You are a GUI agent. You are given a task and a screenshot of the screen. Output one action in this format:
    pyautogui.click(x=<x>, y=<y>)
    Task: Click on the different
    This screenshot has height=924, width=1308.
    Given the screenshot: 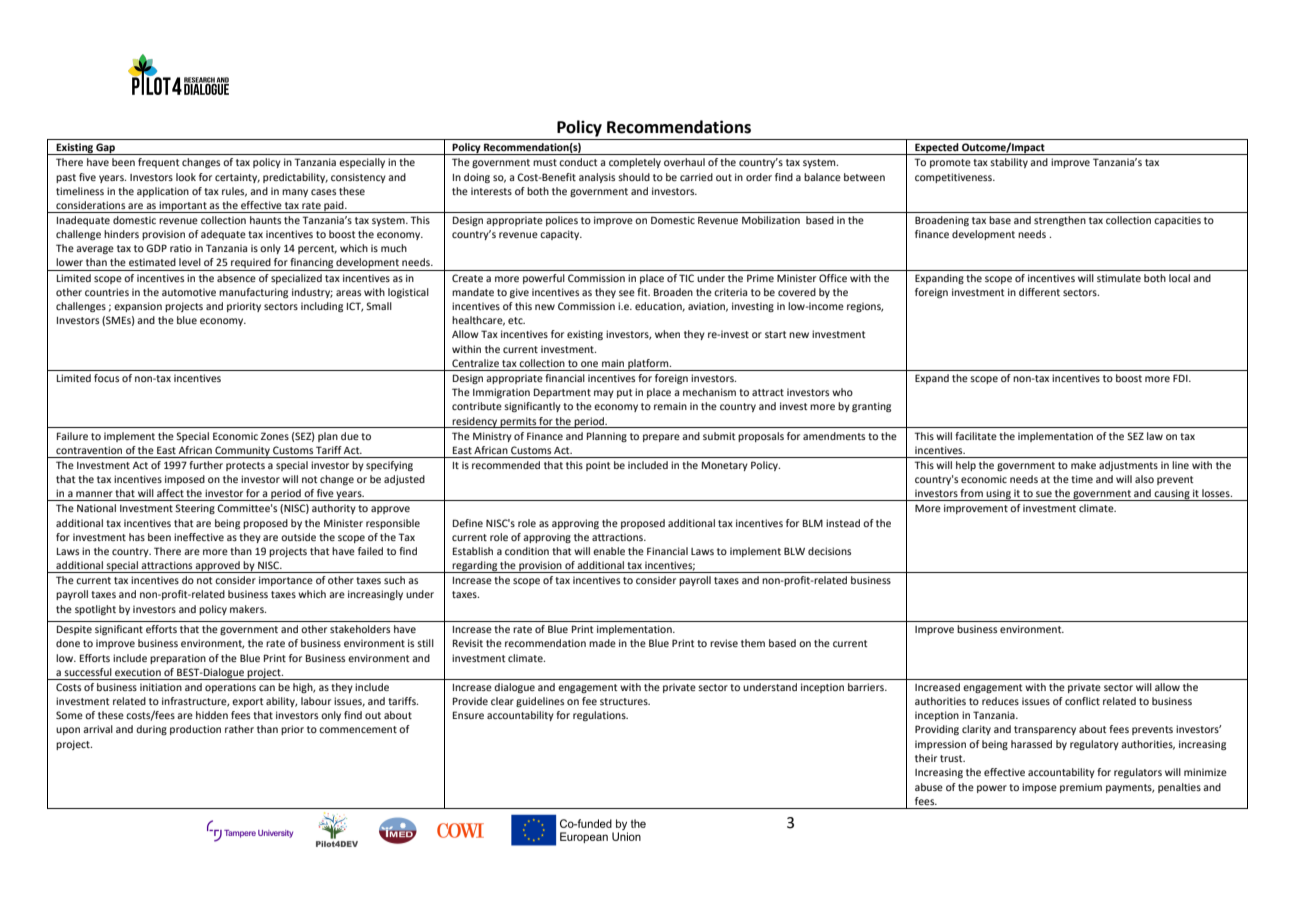 What is the action you would take?
    pyautogui.click(x=1039, y=292)
